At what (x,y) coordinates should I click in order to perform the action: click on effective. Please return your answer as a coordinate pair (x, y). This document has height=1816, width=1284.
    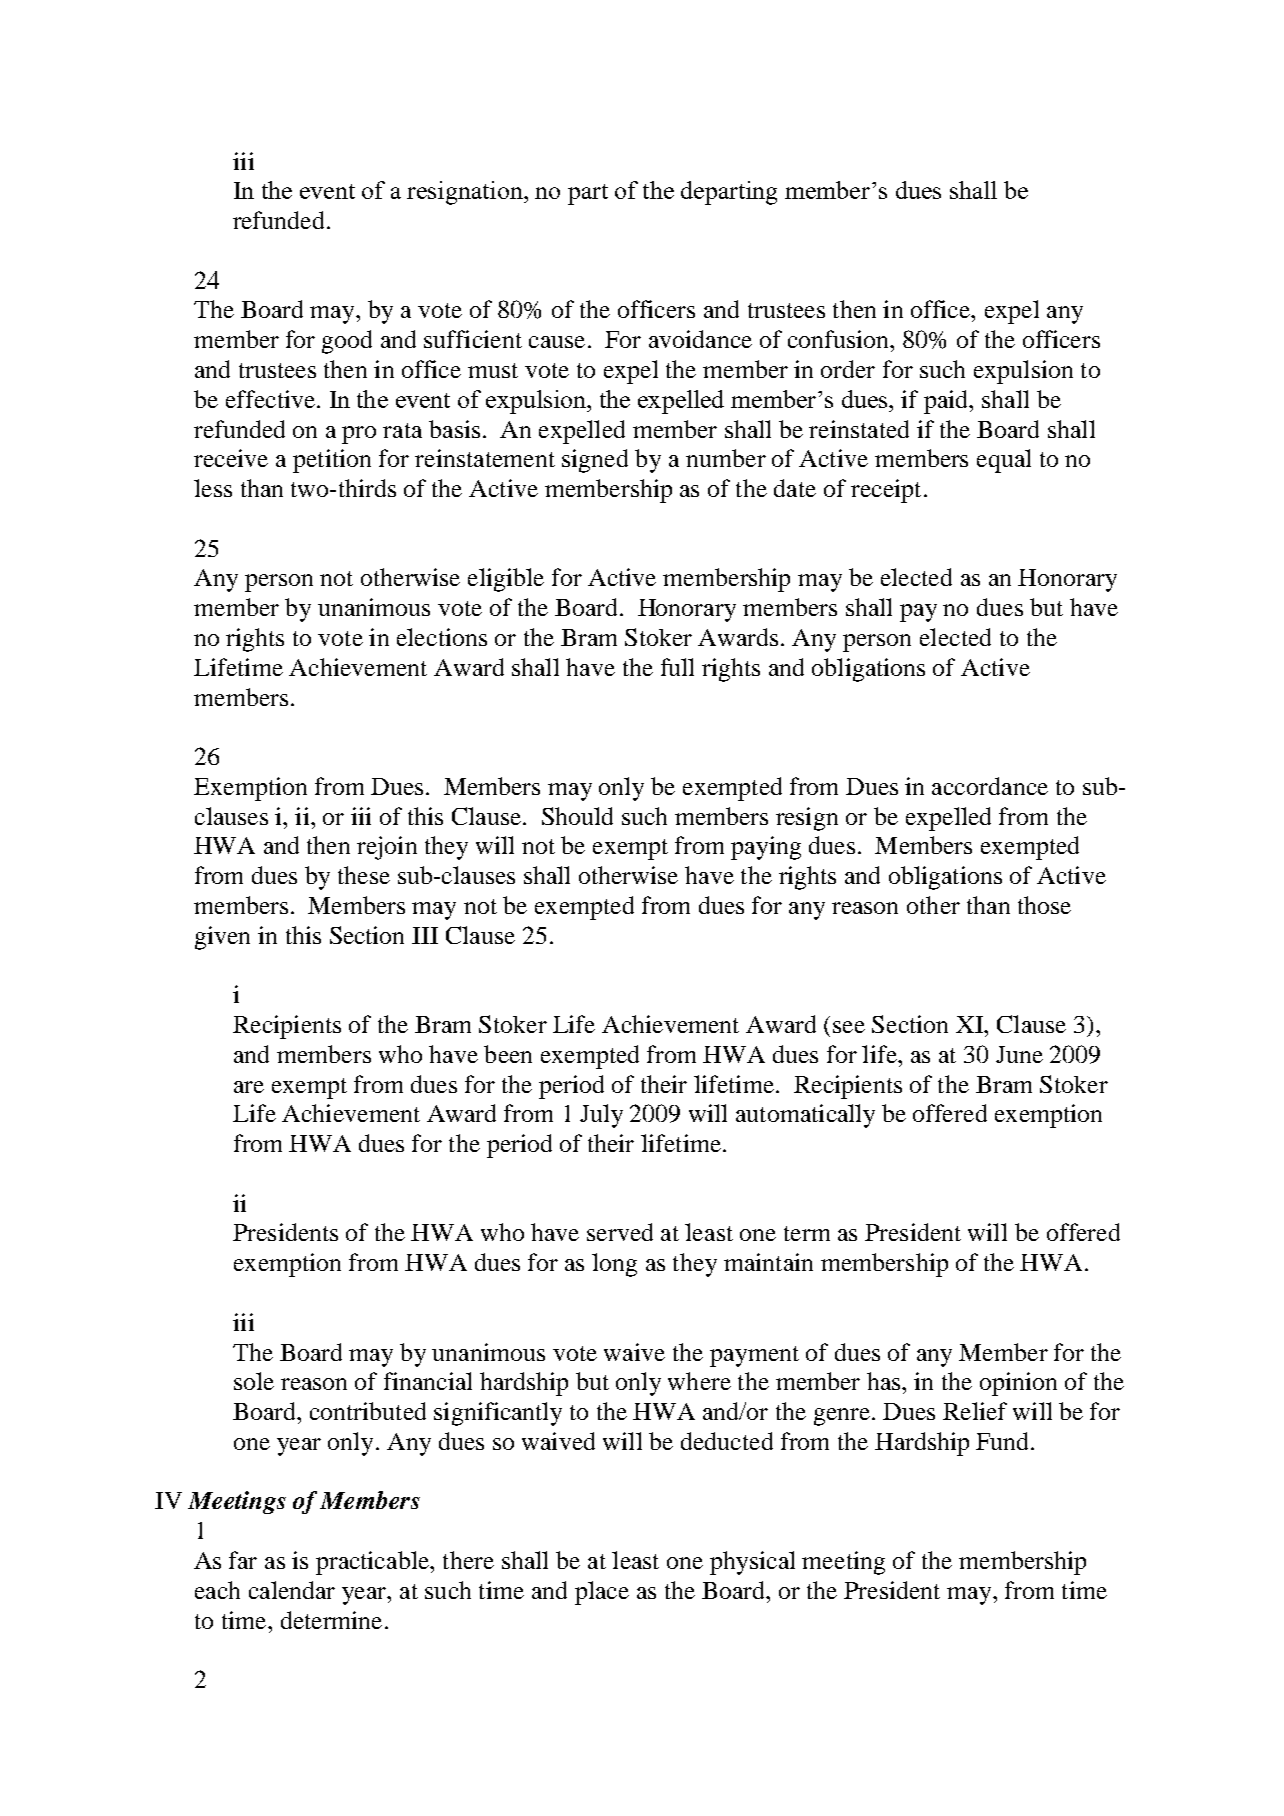
    Looking at the image, I should click on (270, 399).
